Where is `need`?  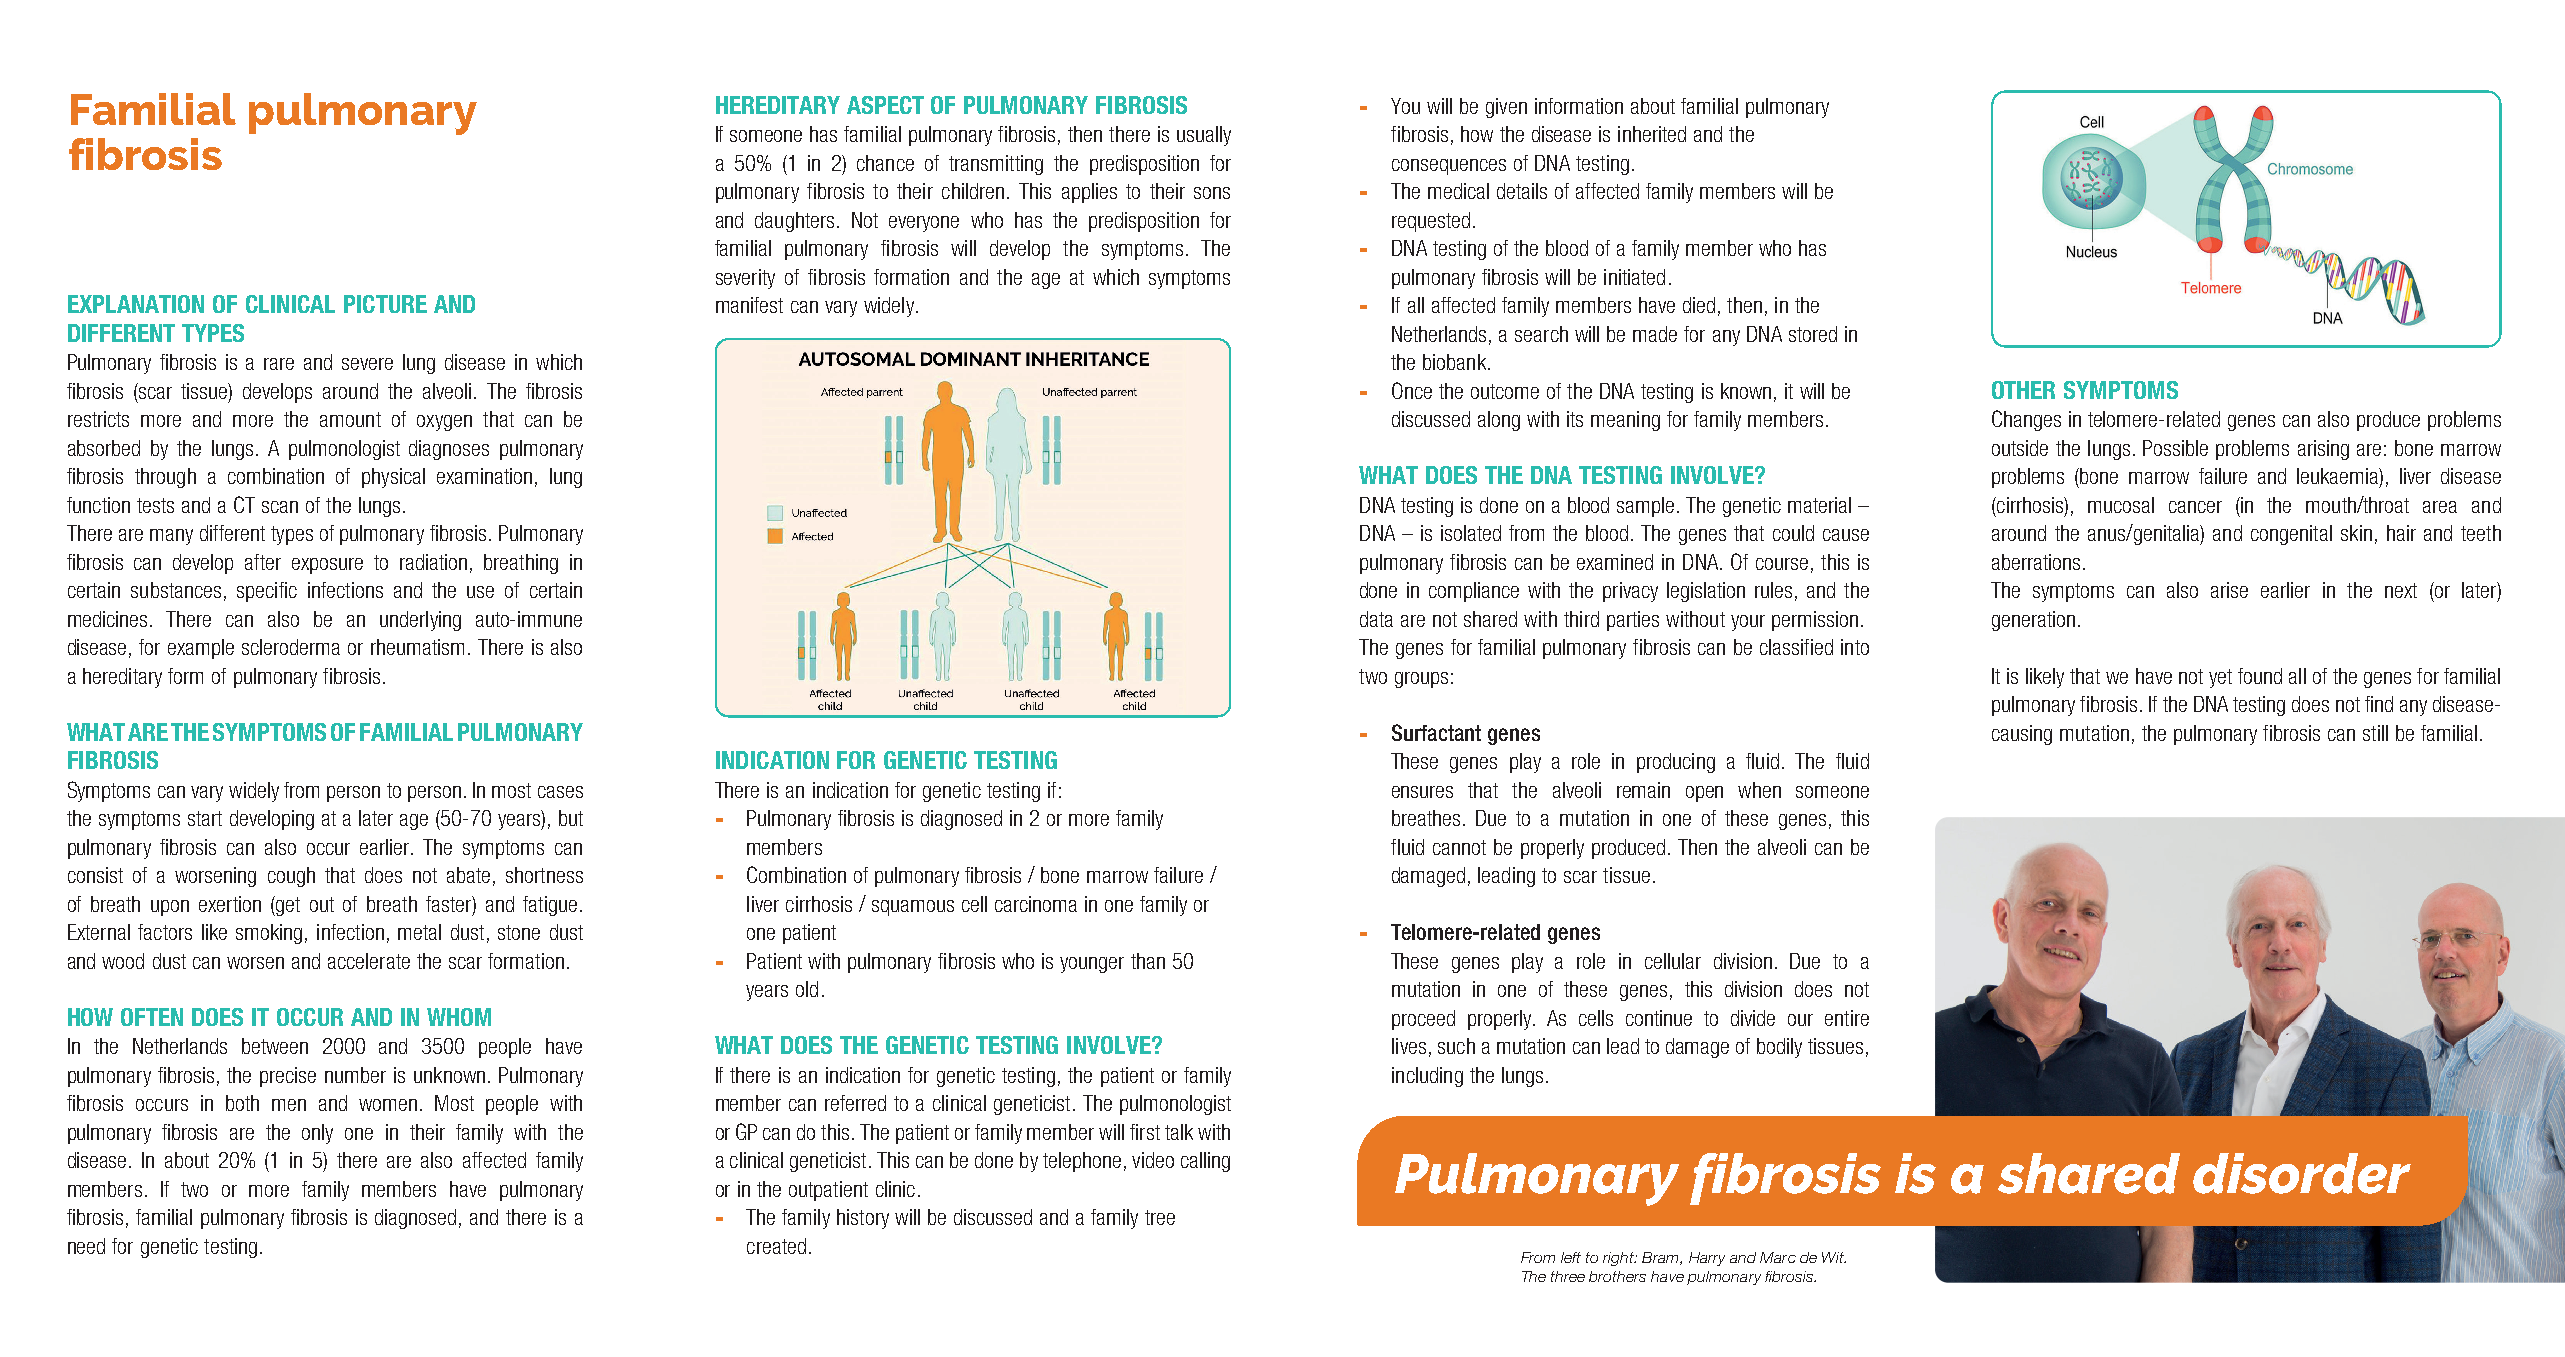 need is located at coordinates (86, 1246).
